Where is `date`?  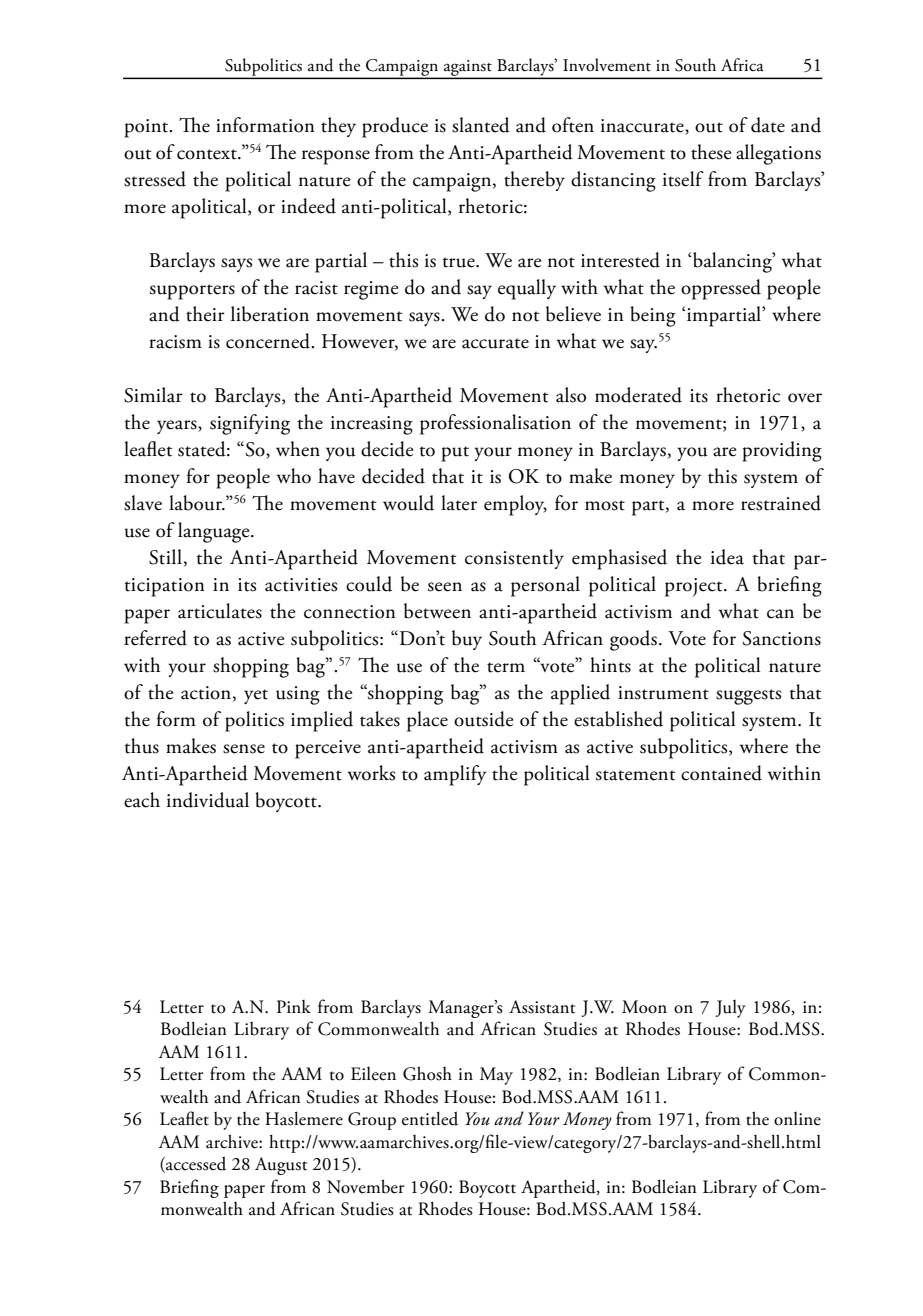
date is located at coordinates (768, 125).
